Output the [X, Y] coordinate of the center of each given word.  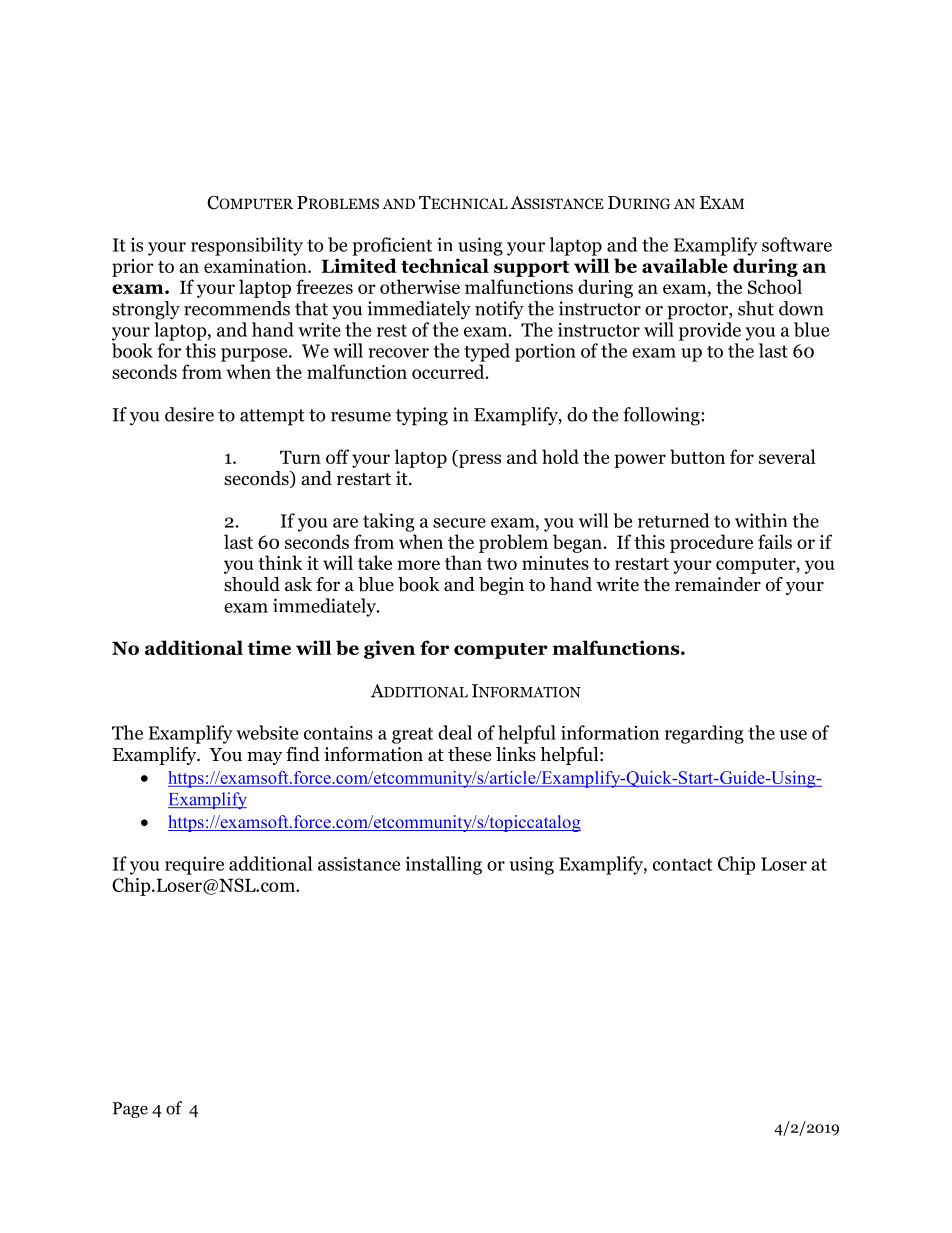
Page [130, 1110]
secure [459, 523]
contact [683, 864]
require [194, 866]
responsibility [247, 246]
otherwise [420, 286]
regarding [704, 734]
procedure [711, 543]
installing [444, 865]
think [280, 562]
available [685, 265]
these [469, 754]
